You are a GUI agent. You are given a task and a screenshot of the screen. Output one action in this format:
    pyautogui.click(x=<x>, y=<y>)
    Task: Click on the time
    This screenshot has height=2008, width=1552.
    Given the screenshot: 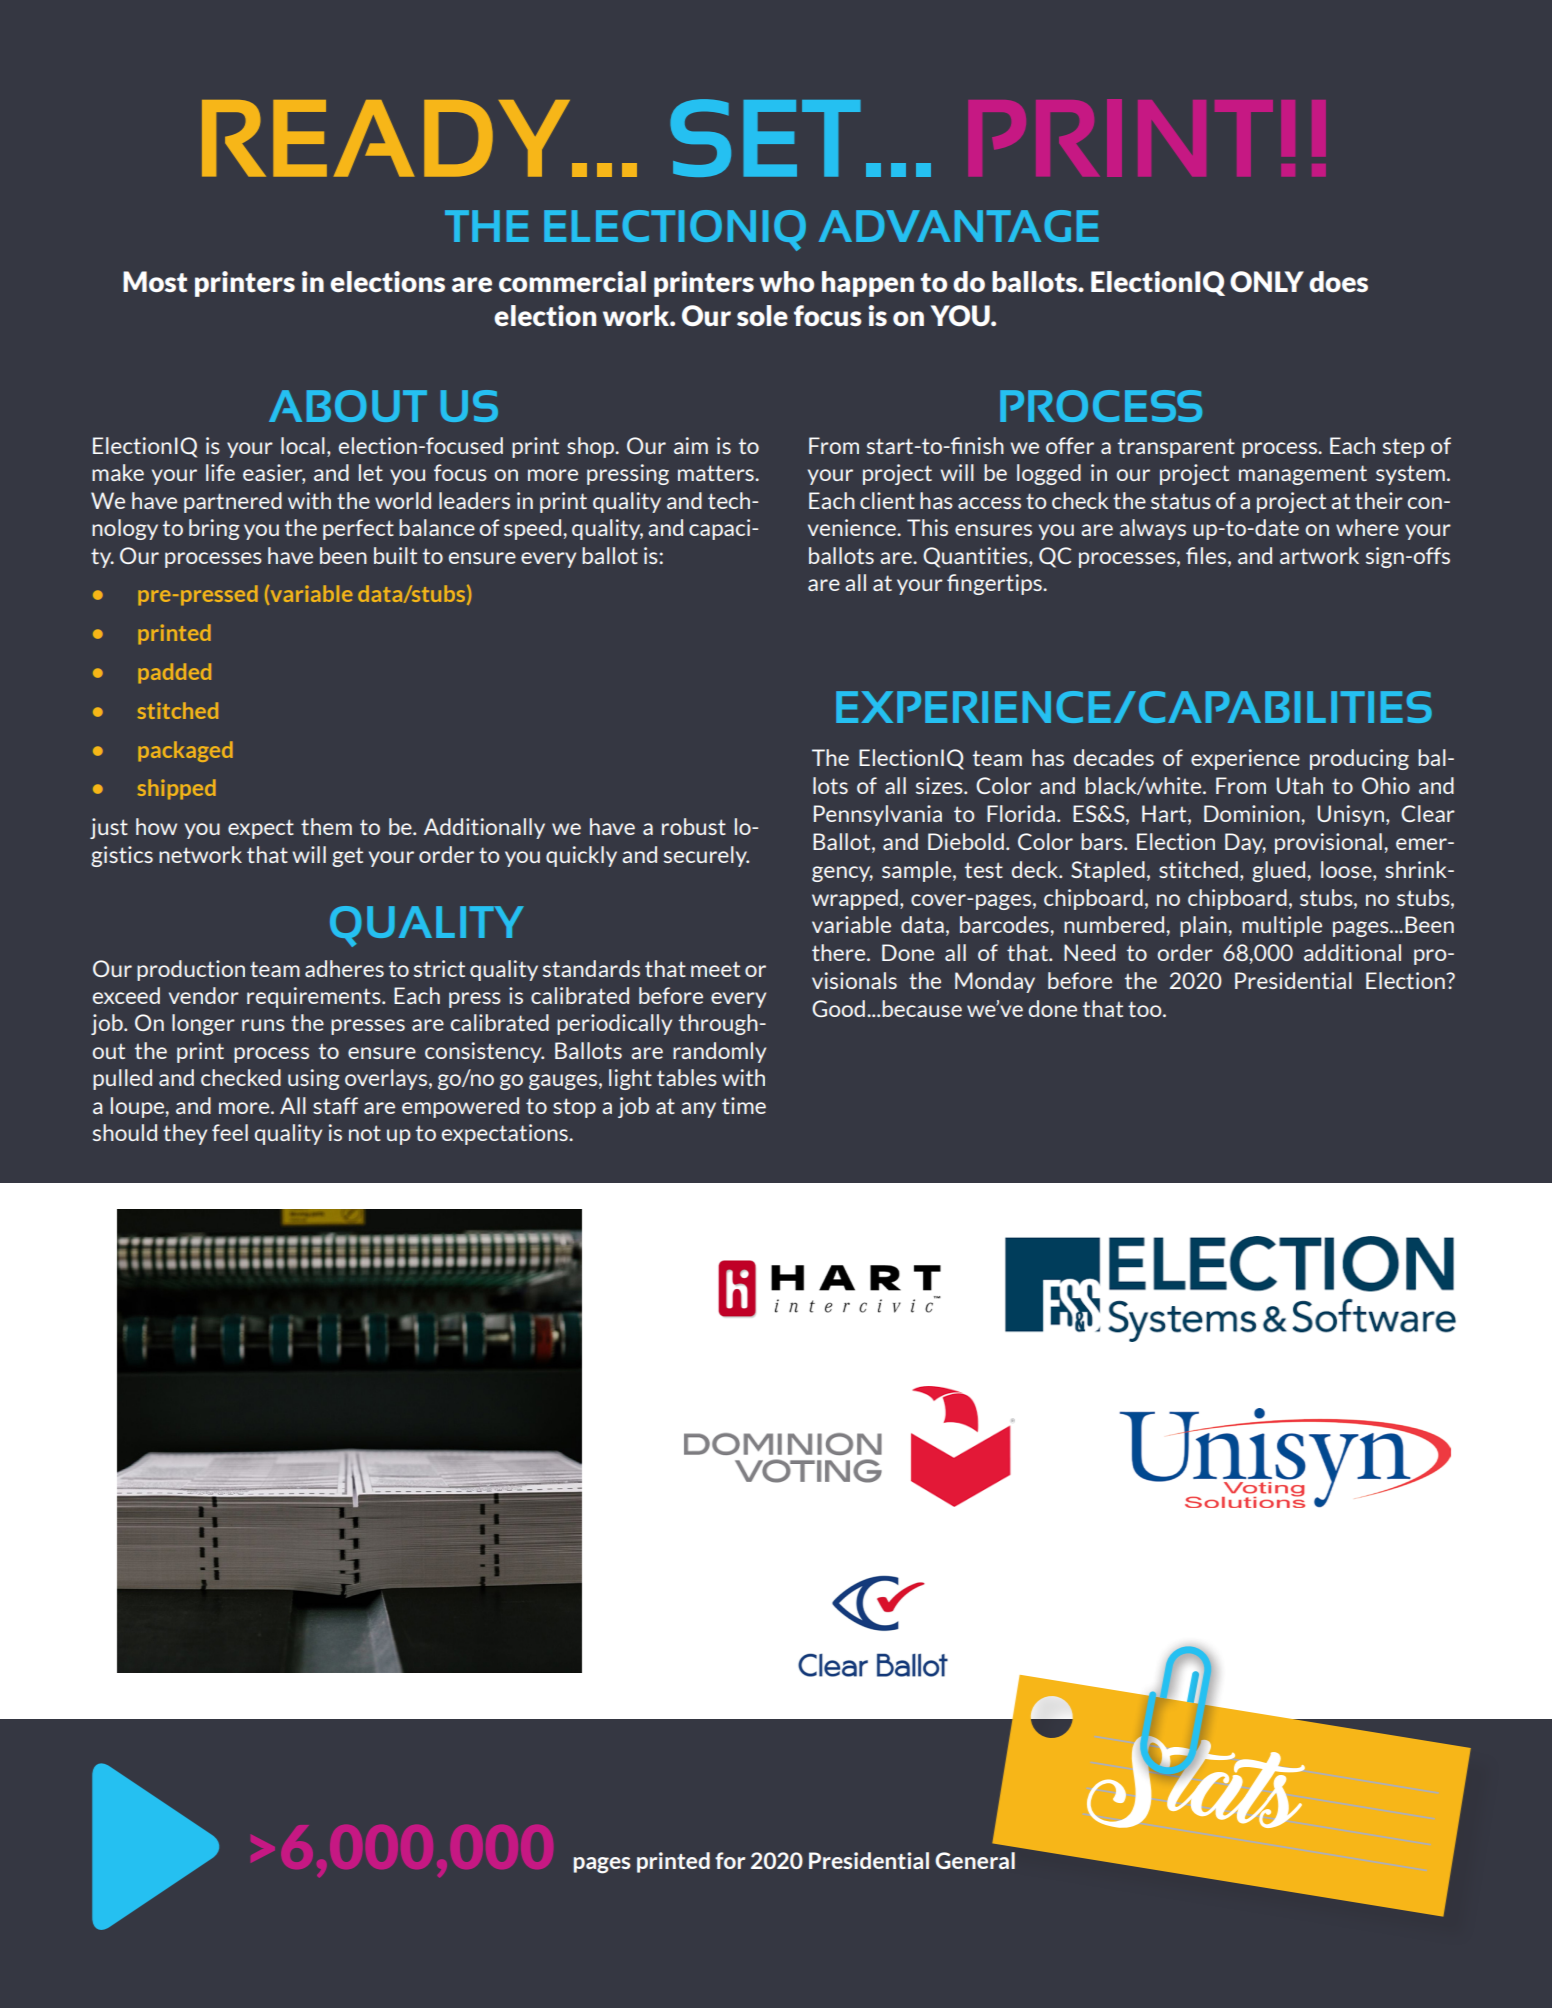 What is the action you would take?
    pyautogui.click(x=744, y=1105)
